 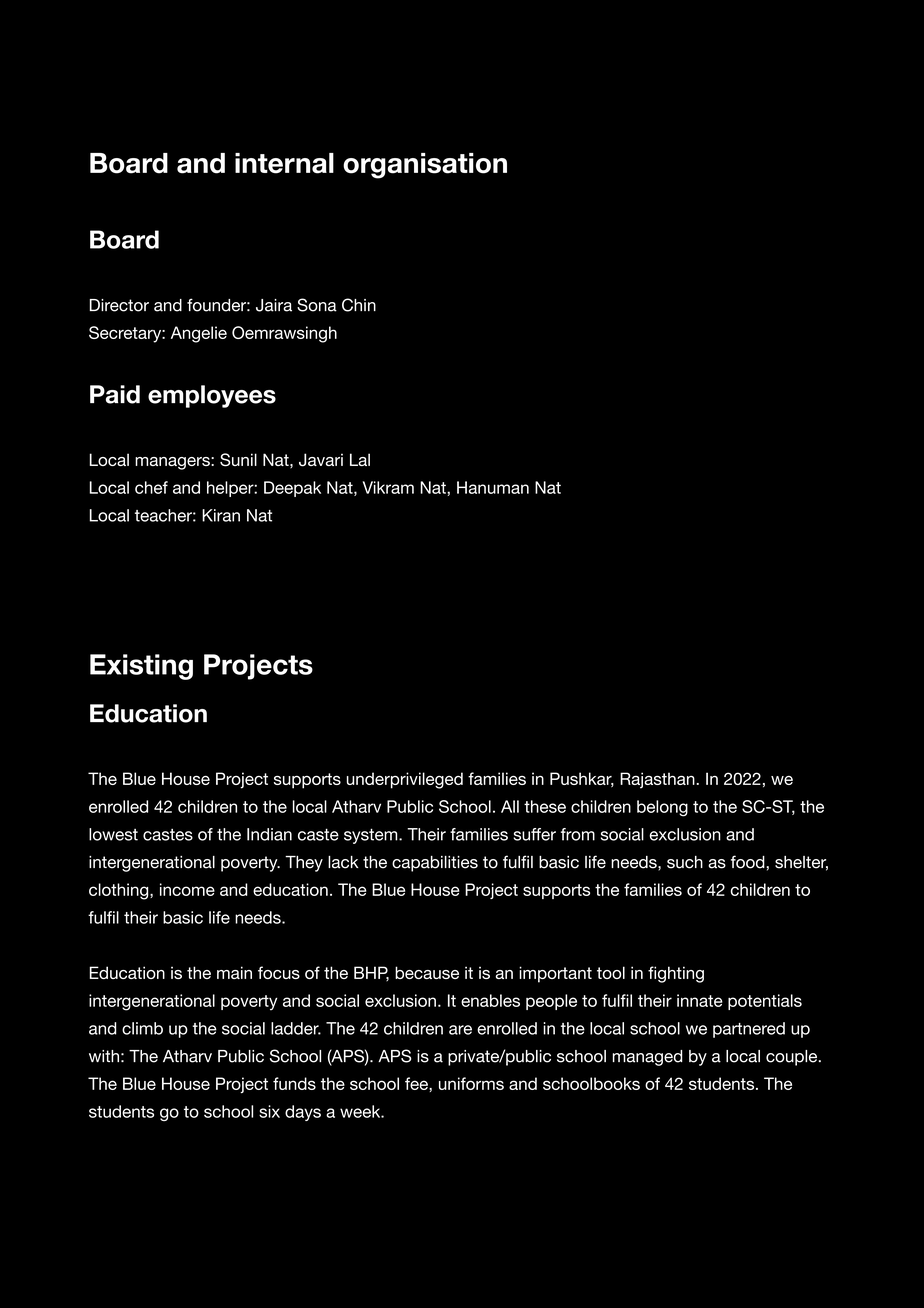 What do you see at coordinates (284, 163) in the image?
I see `internal` at bounding box center [284, 163].
